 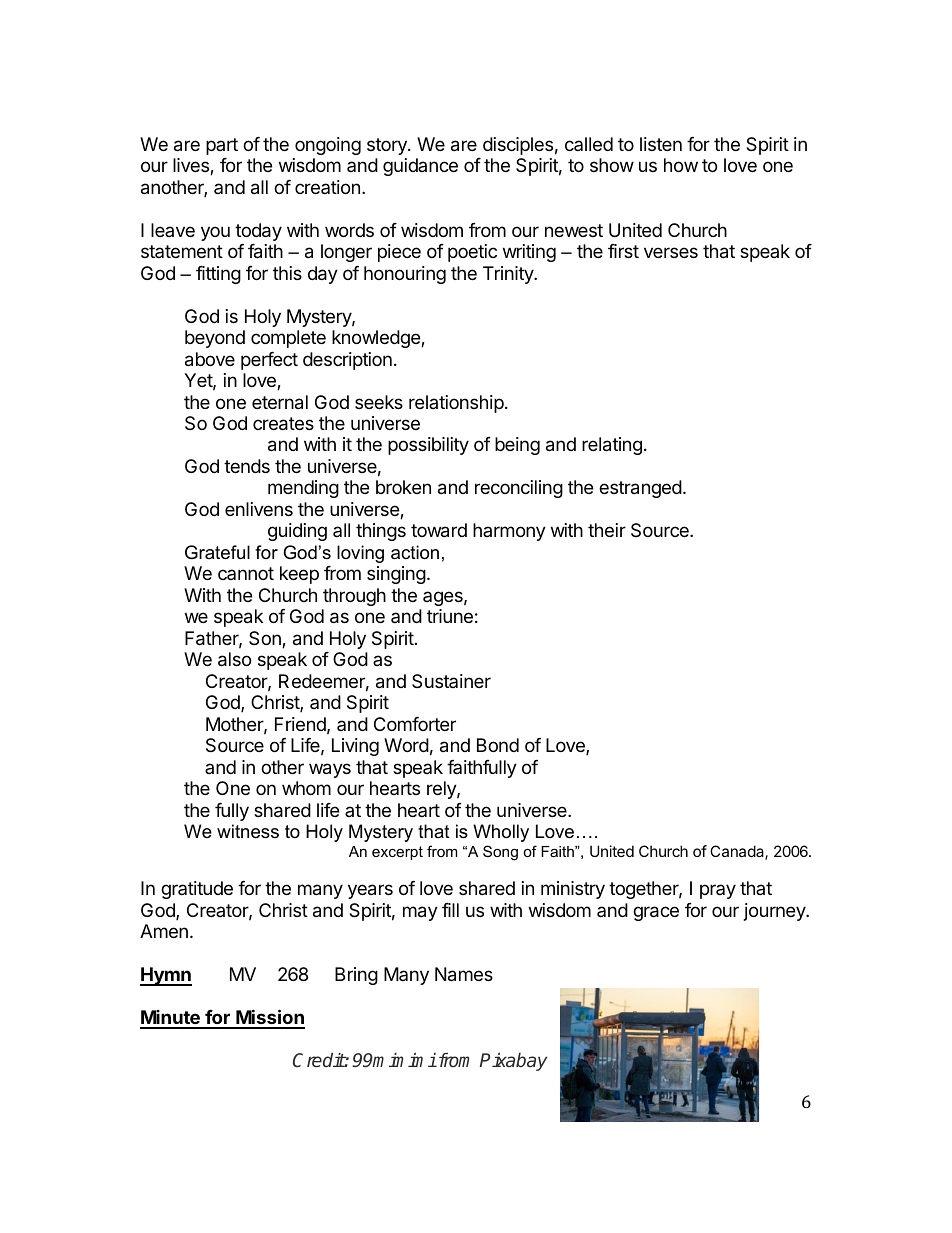 I want to click on tends, so click(x=247, y=466).
